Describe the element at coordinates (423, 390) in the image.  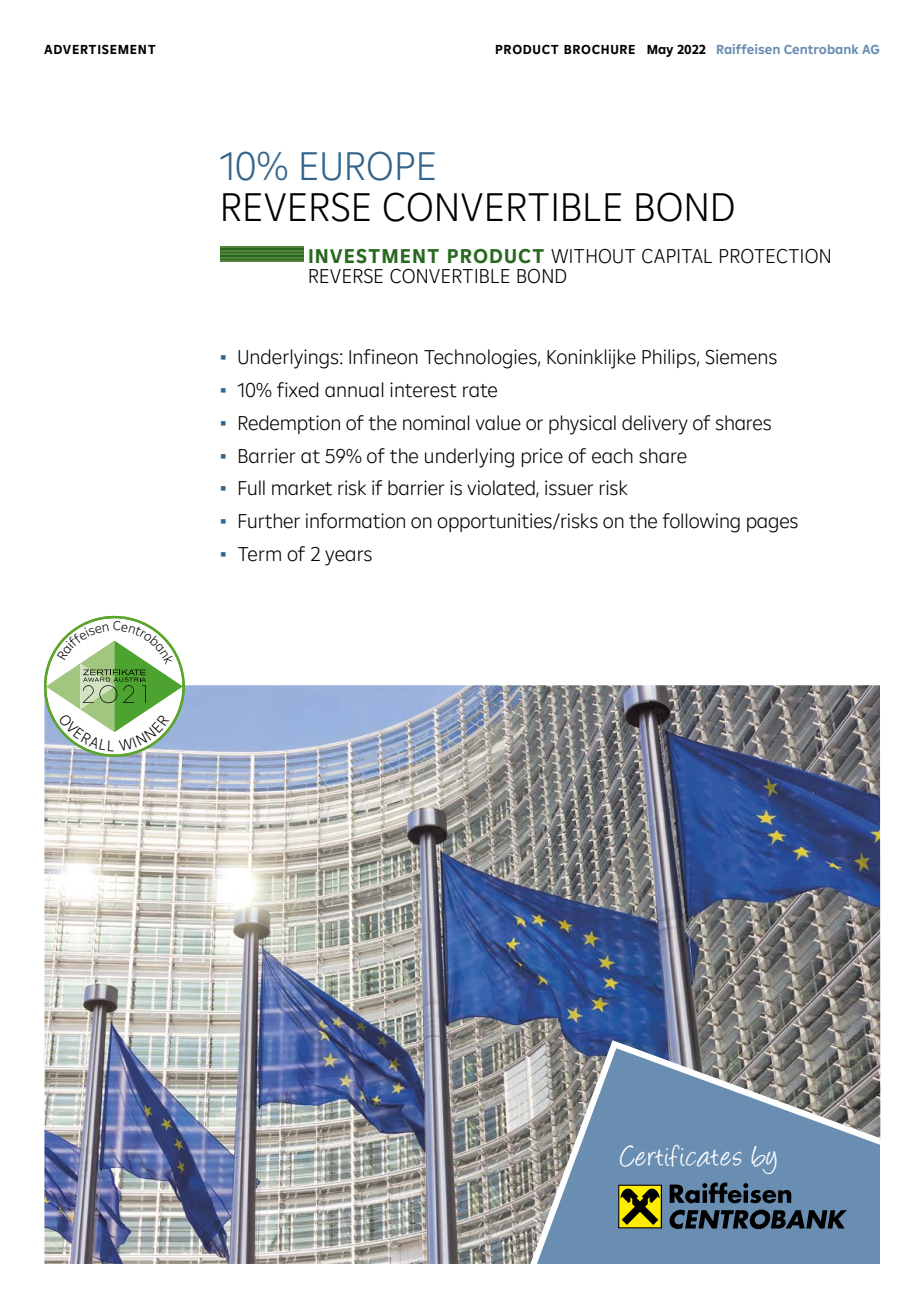
I see `interest` at that location.
